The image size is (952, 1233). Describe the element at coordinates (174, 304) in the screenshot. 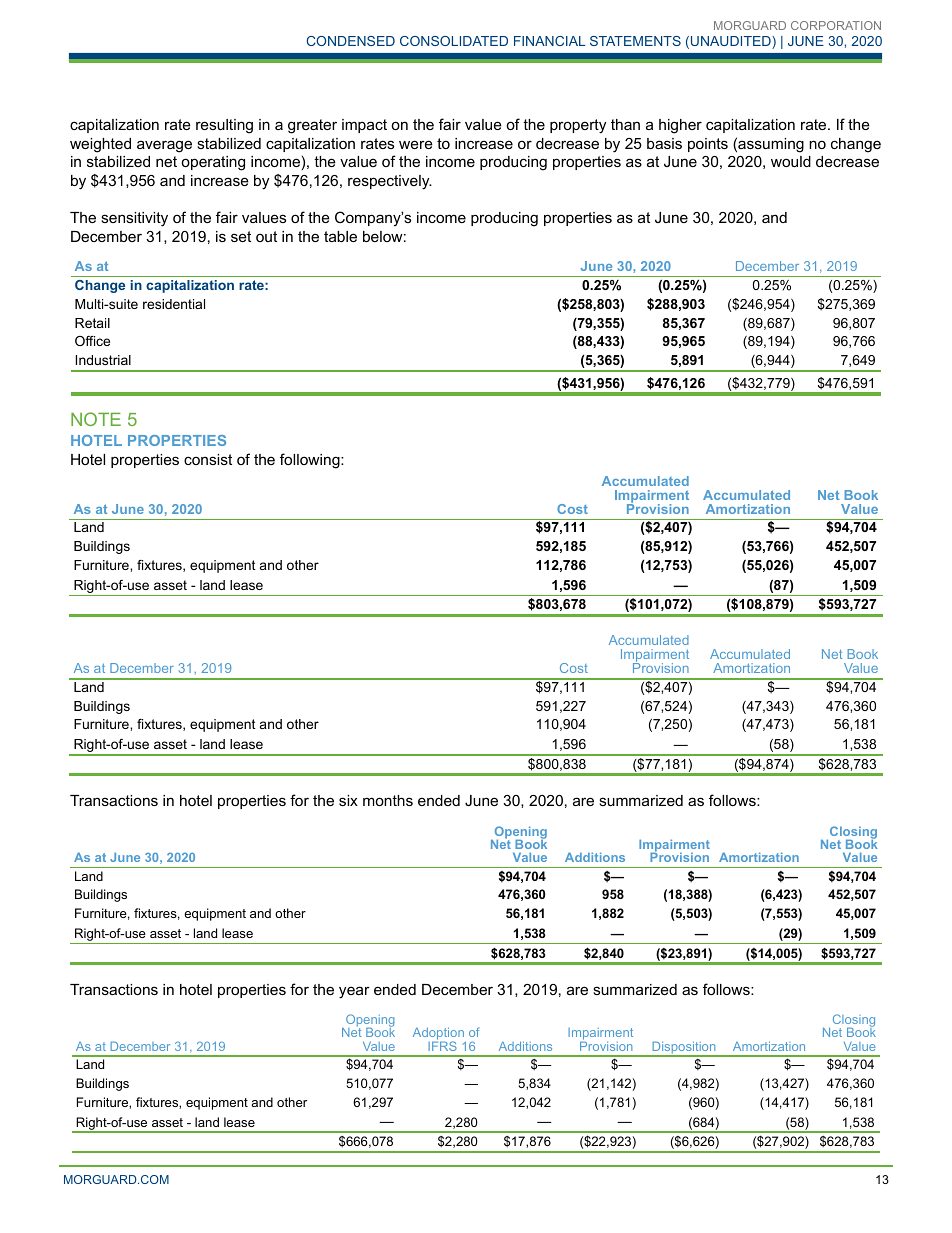

I see `residential` at that location.
